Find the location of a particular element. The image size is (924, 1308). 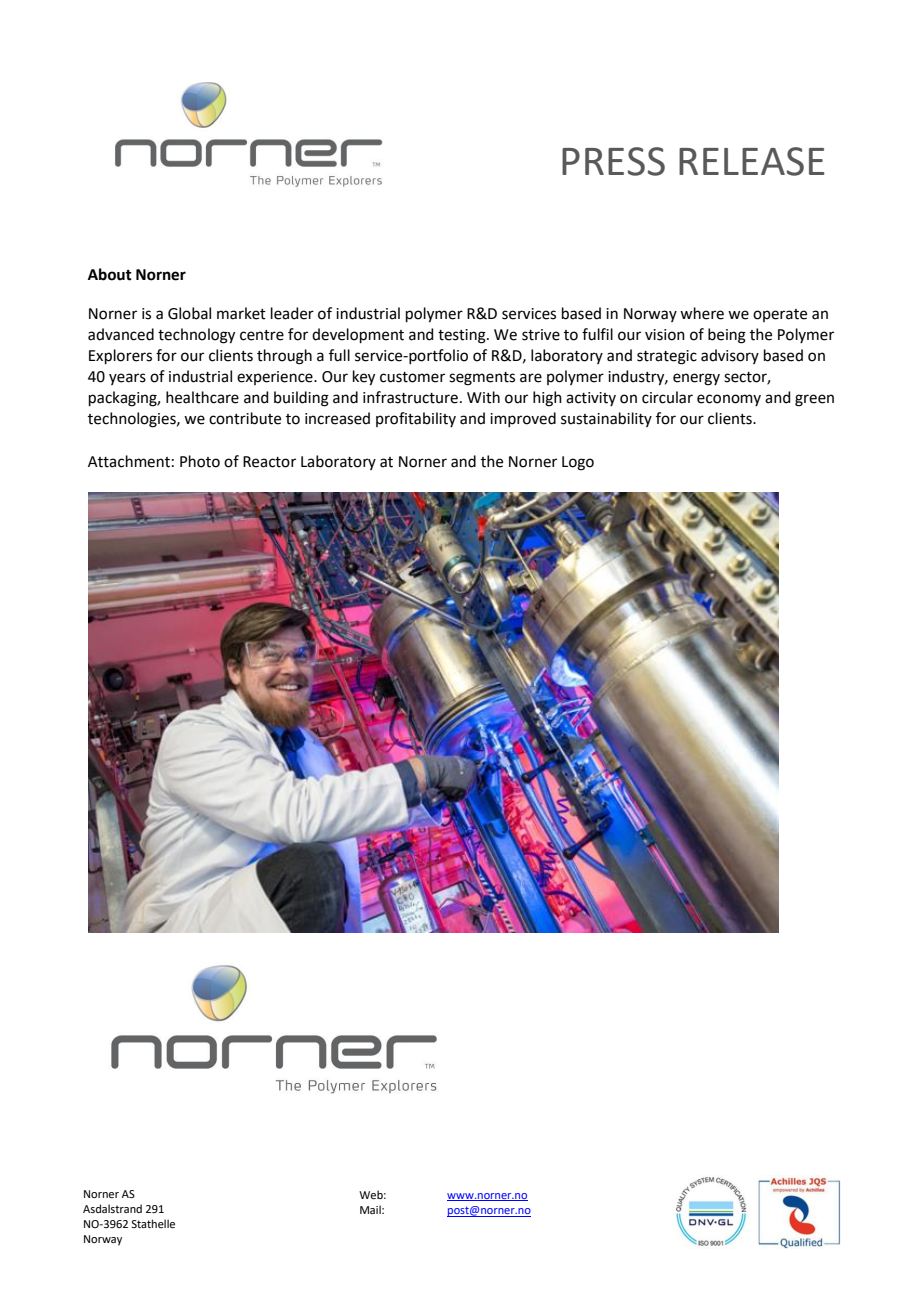

PRESS is located at coordinates (613, 161).
